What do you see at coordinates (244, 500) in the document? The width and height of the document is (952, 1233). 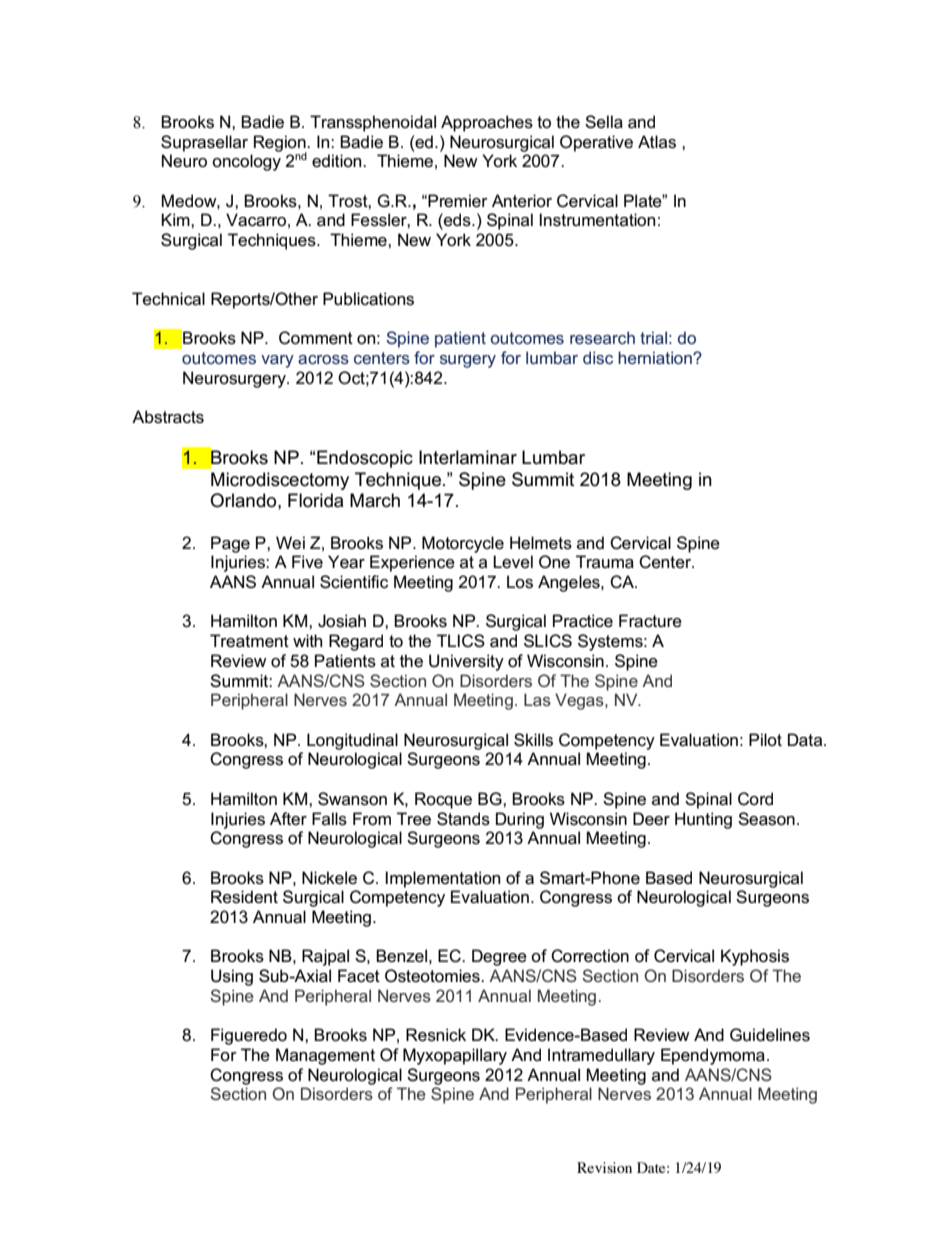 I see `Orlando` at bounding box center [244, 500].
